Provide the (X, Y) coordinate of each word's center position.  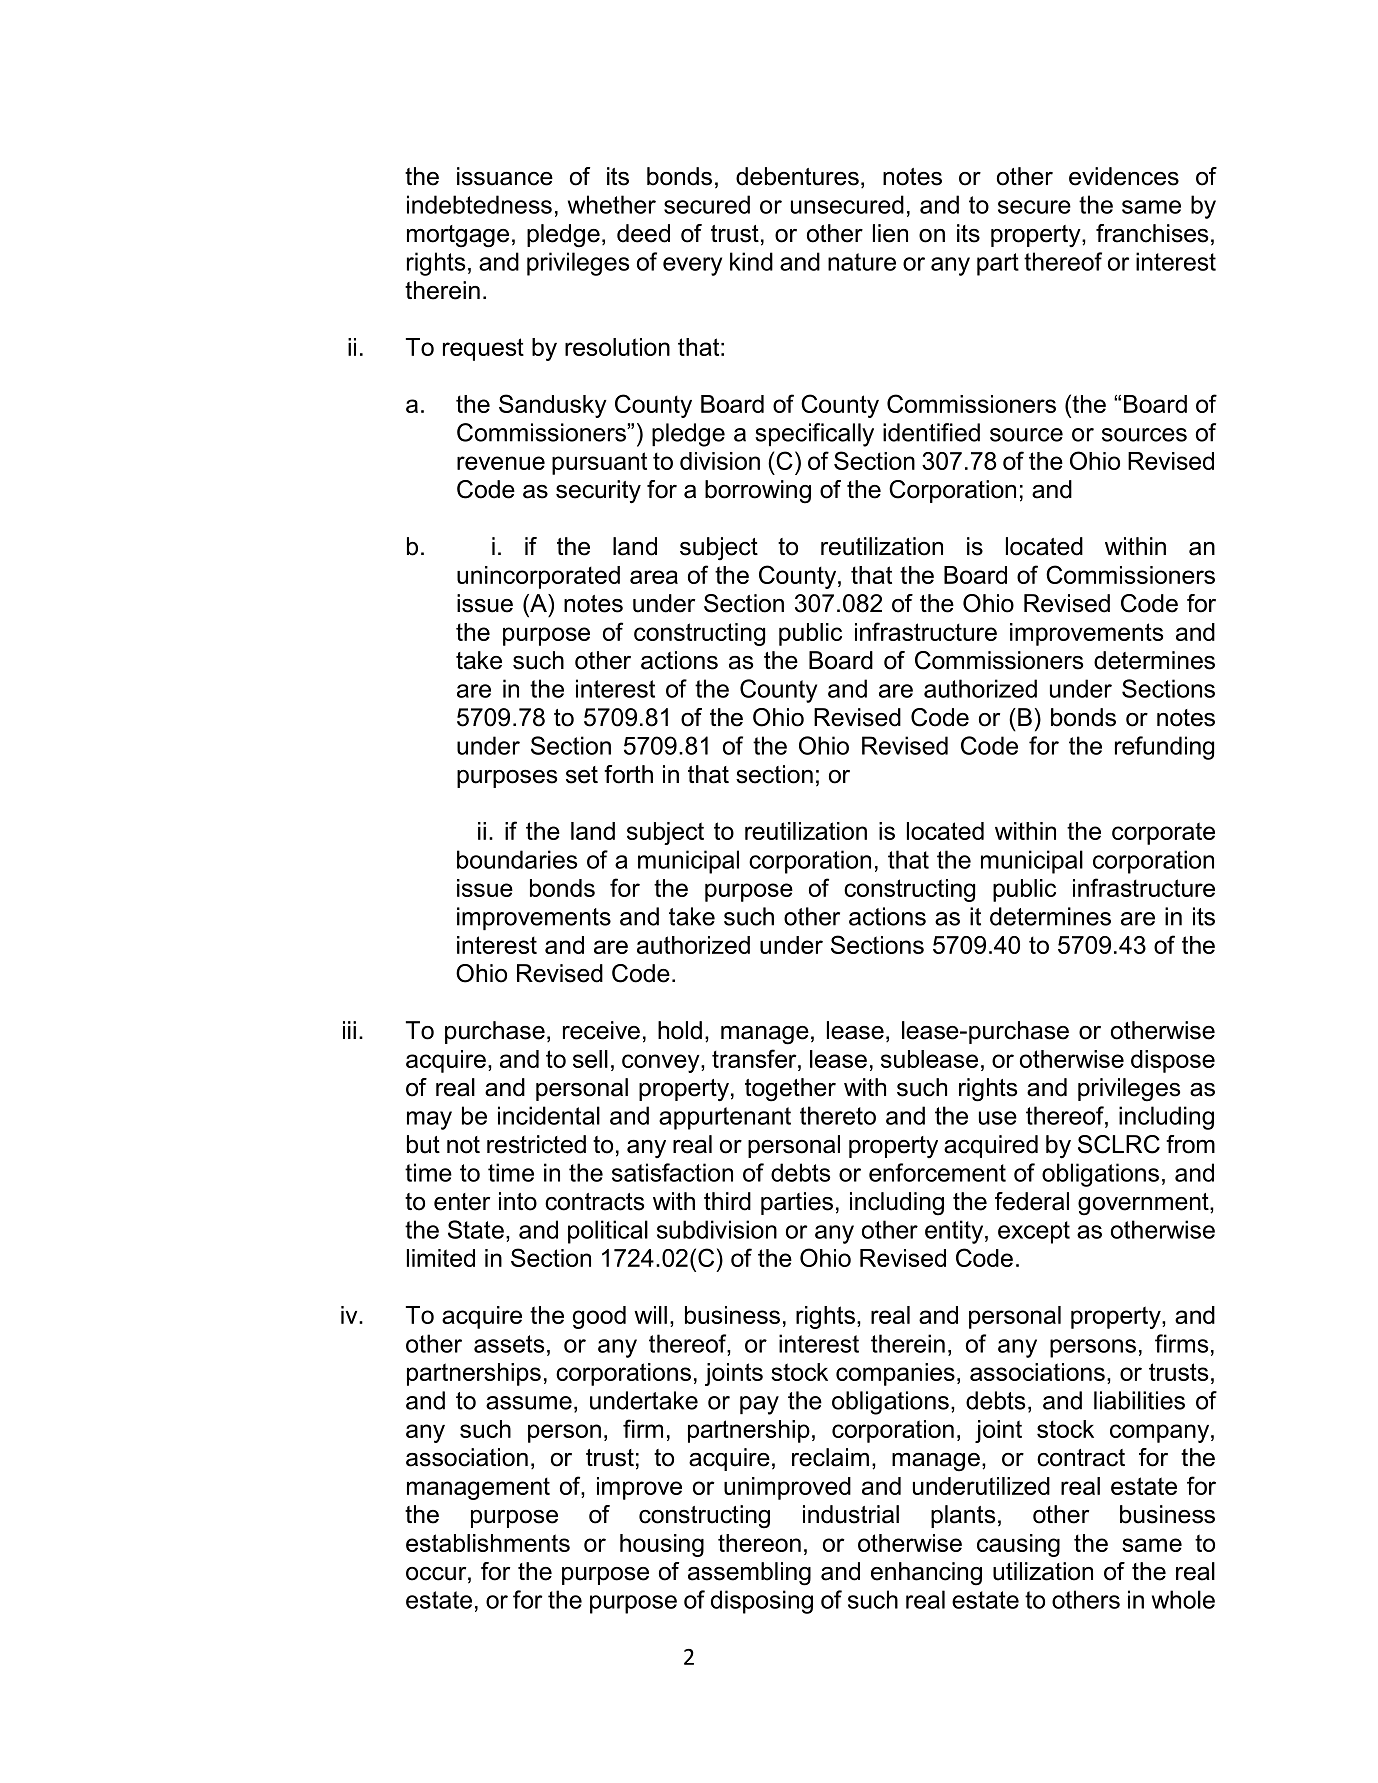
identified (931, 432)
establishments (488, 1543)
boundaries (517, 859)
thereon (759, 1543)
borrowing (758, 492)
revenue (501, 463)
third (727, 1201)
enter (462, 1202)
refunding (1164, 748)
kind (751, 261)
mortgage (458, 236)
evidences (1124, 176)
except (1034, 1232)
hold (680, 1030)
